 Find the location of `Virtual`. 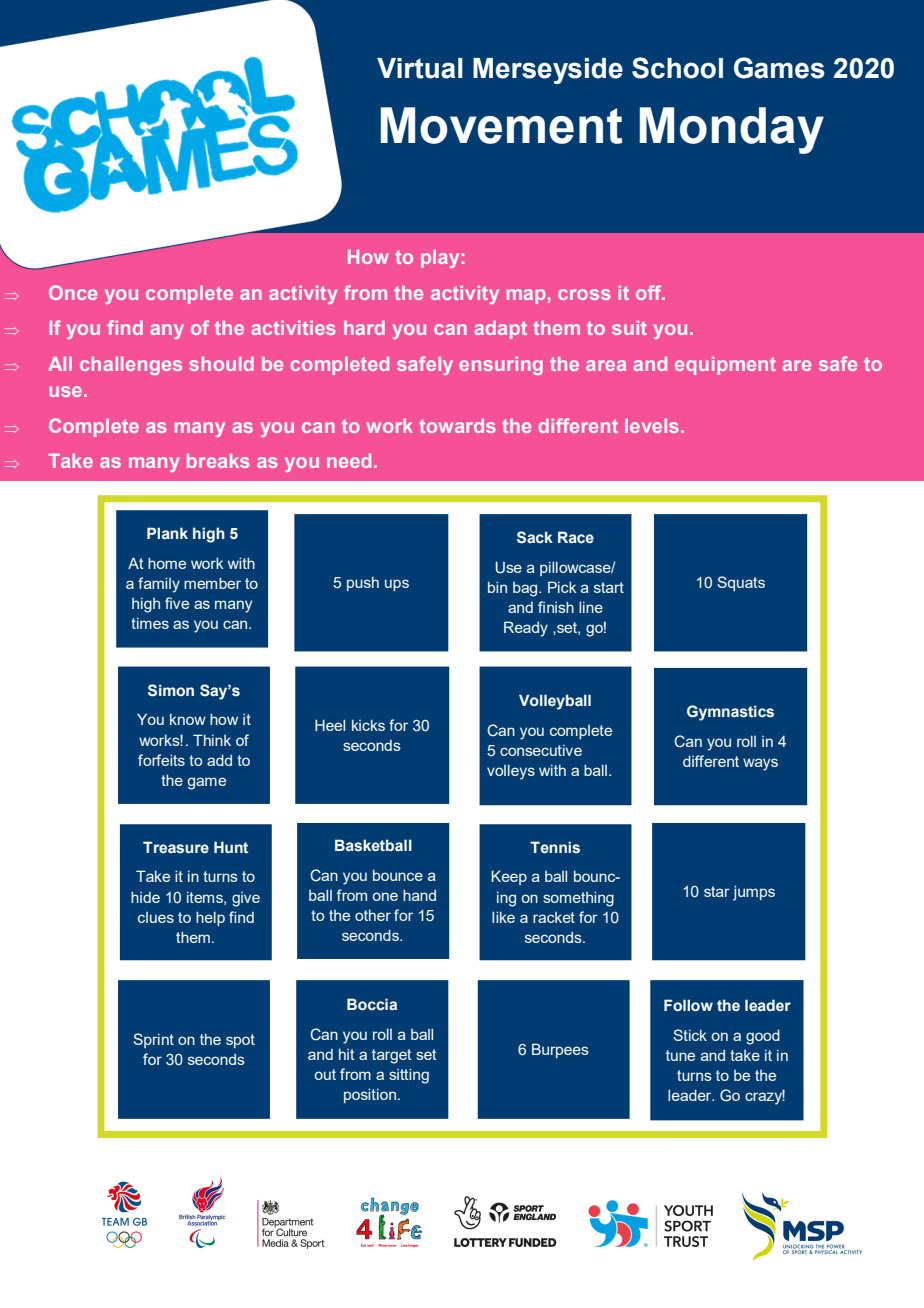

Virtual is located at coordinates (420, 68).
